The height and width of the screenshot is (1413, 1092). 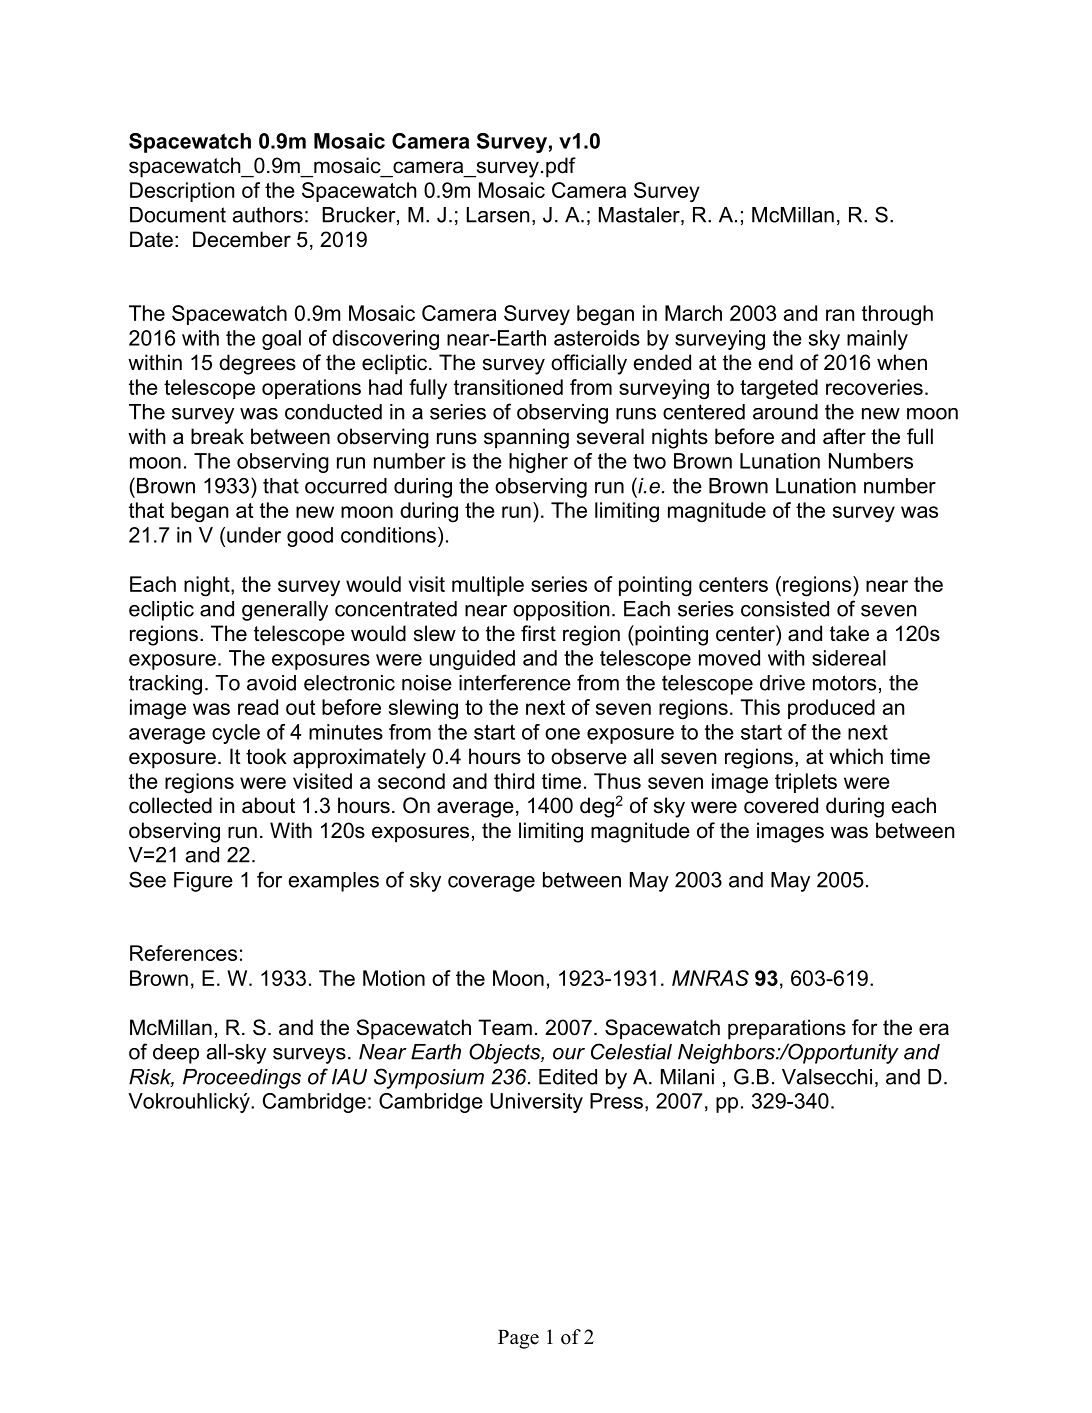 I want to click on December, so click(x=242, y=239).
